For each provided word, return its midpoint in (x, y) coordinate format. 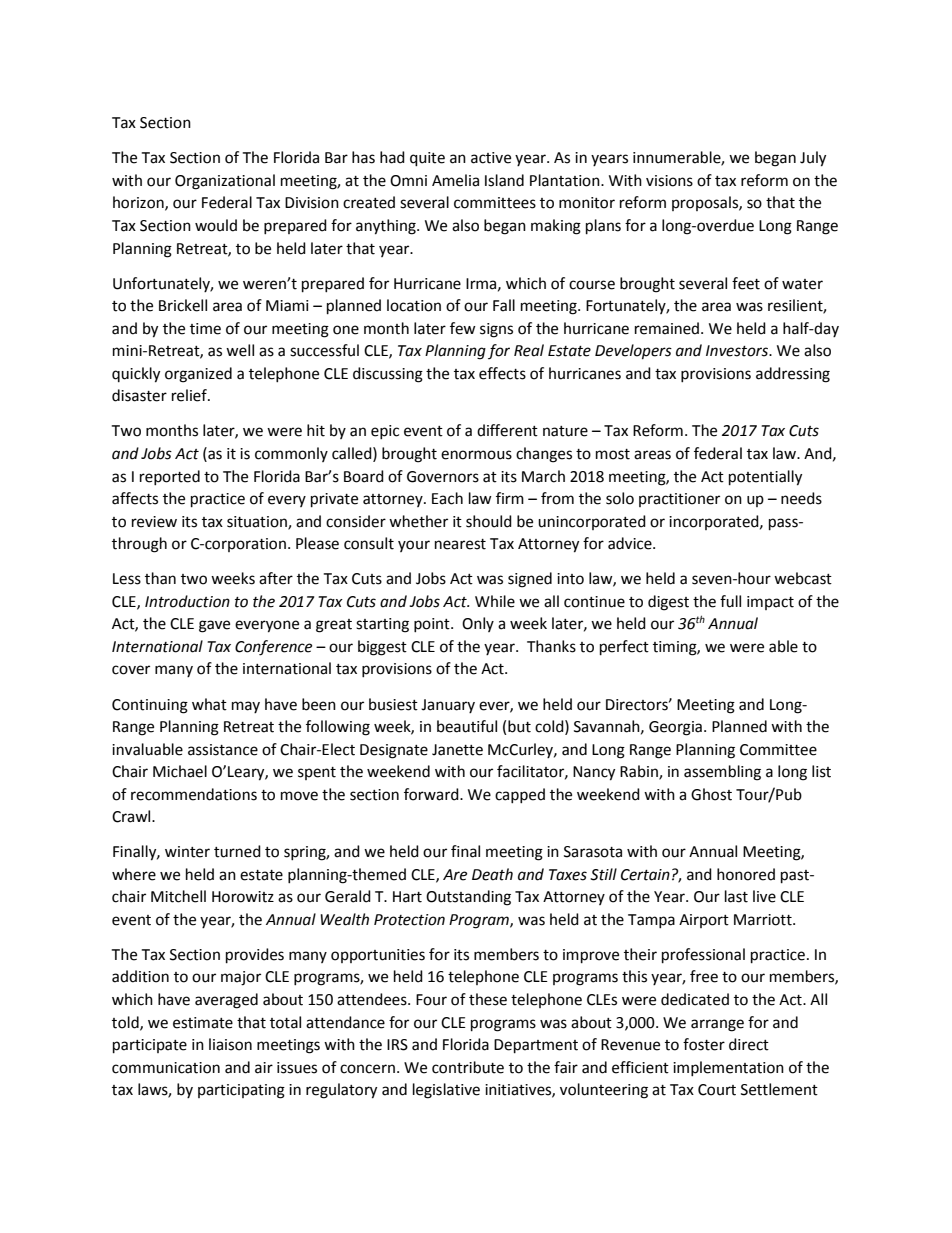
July (813, 159)
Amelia (455, 180)
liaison (230, 1044)
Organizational (225, 182)
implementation (728, 1068)
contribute (468, 1067)
